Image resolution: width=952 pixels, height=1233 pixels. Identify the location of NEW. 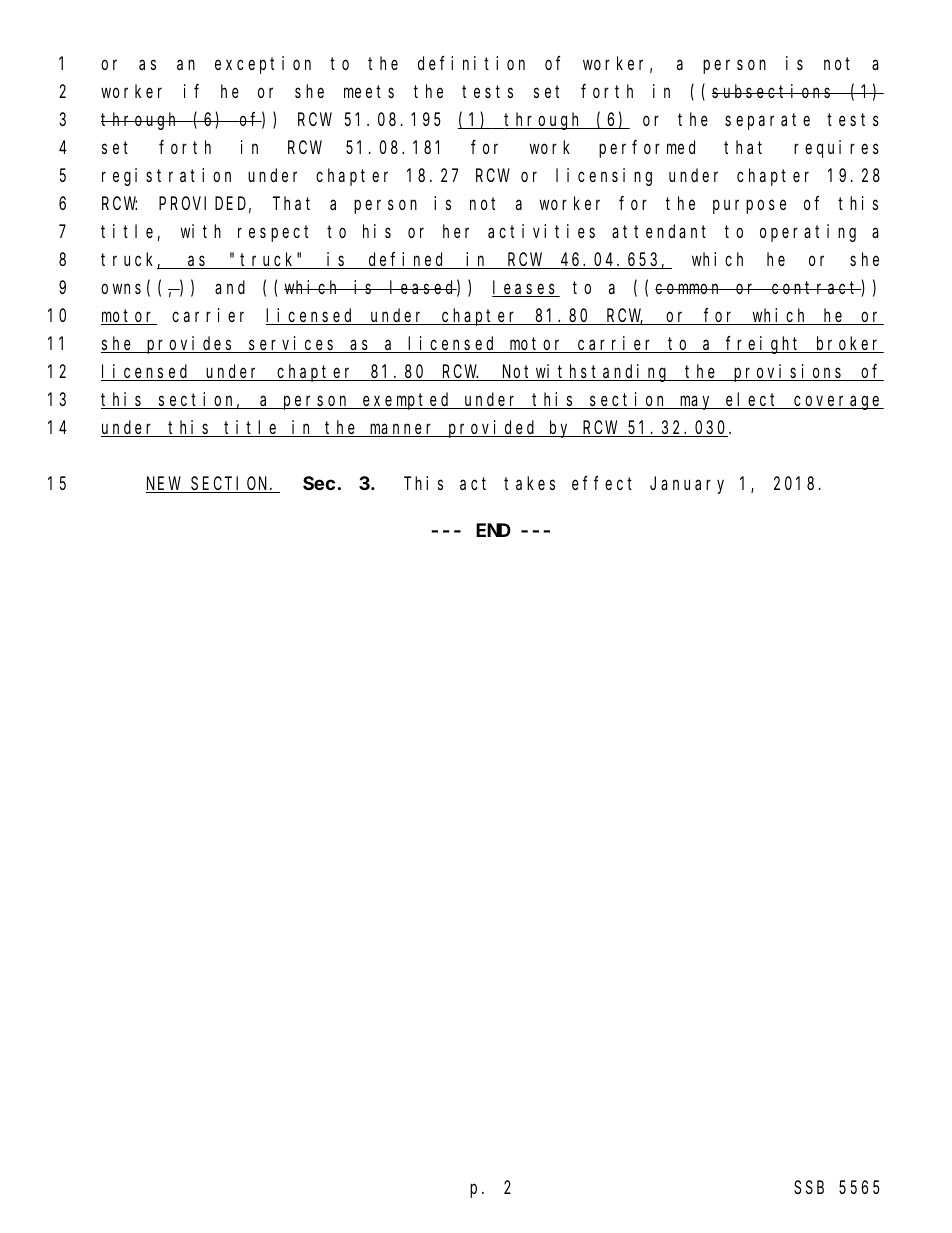
(164, 485).
